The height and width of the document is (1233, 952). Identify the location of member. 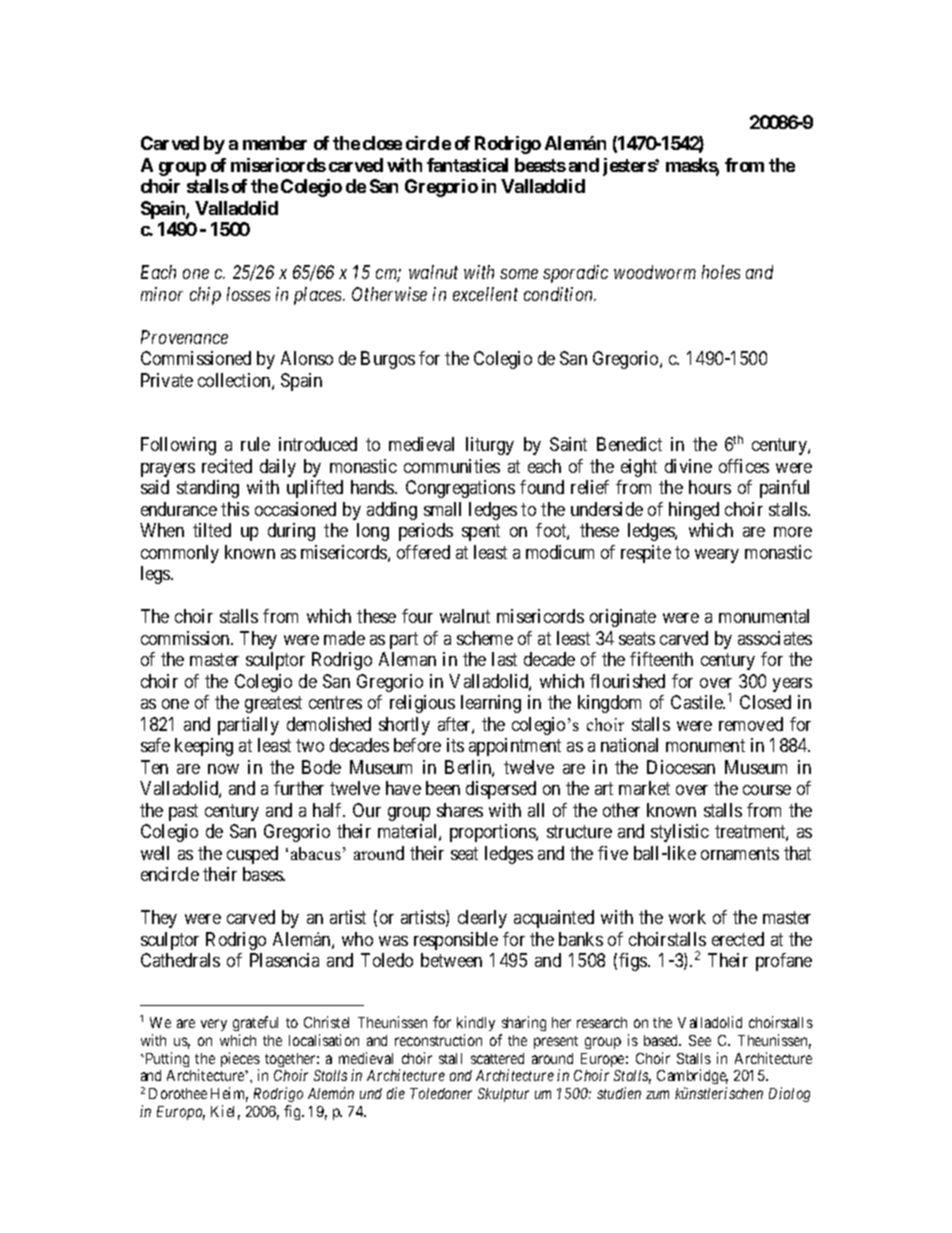
(275, 143).
